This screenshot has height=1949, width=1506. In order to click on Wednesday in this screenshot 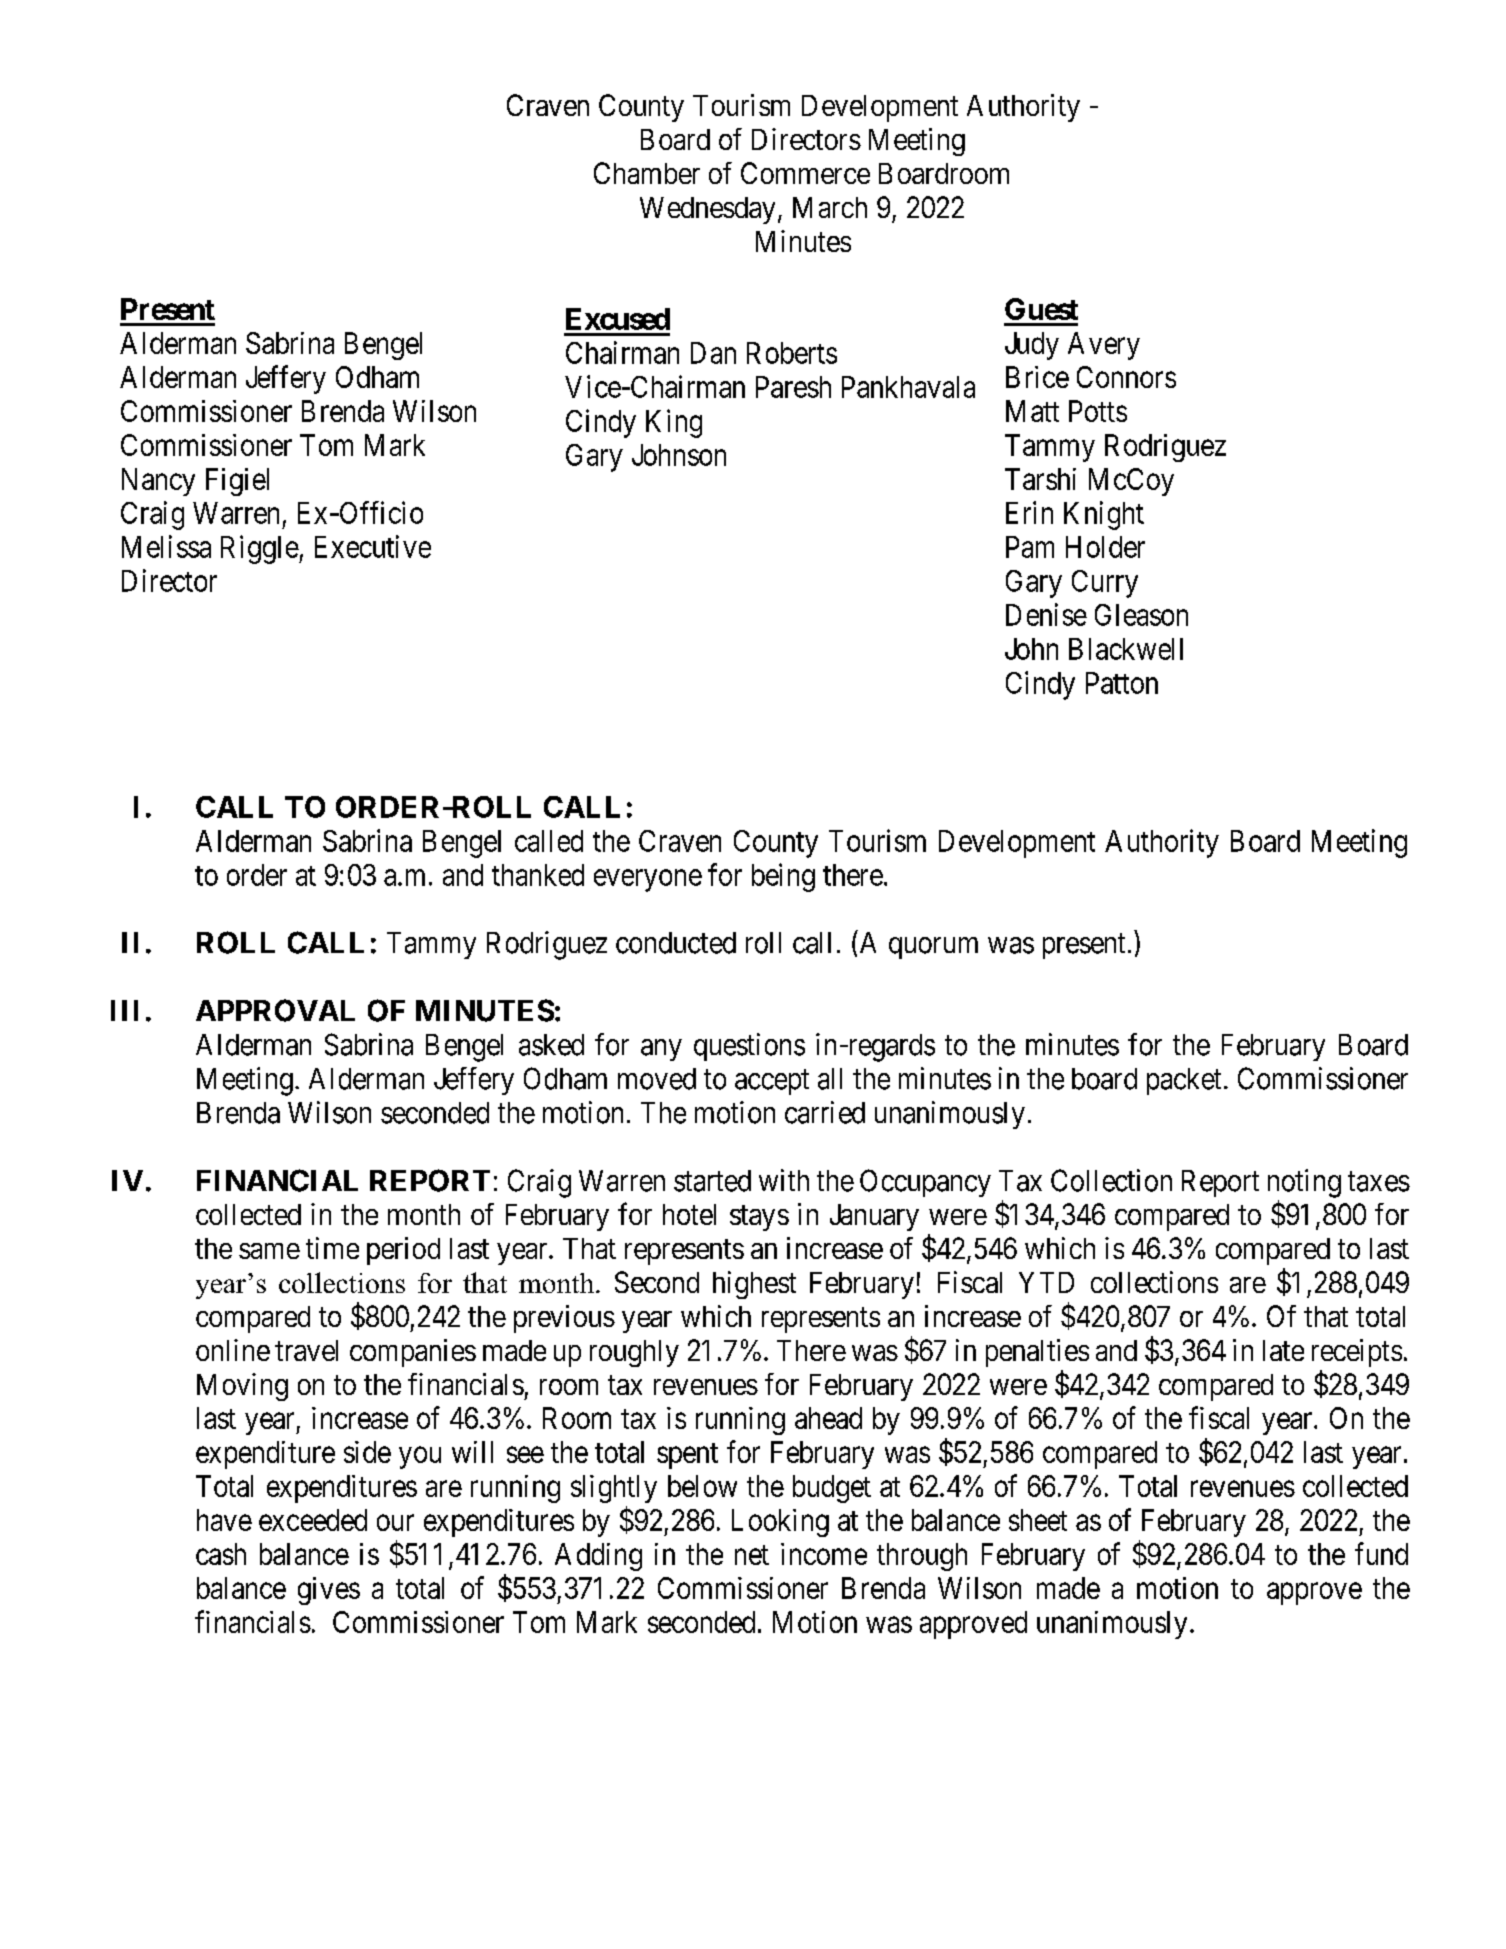, I will do `click(707, 210)`.
